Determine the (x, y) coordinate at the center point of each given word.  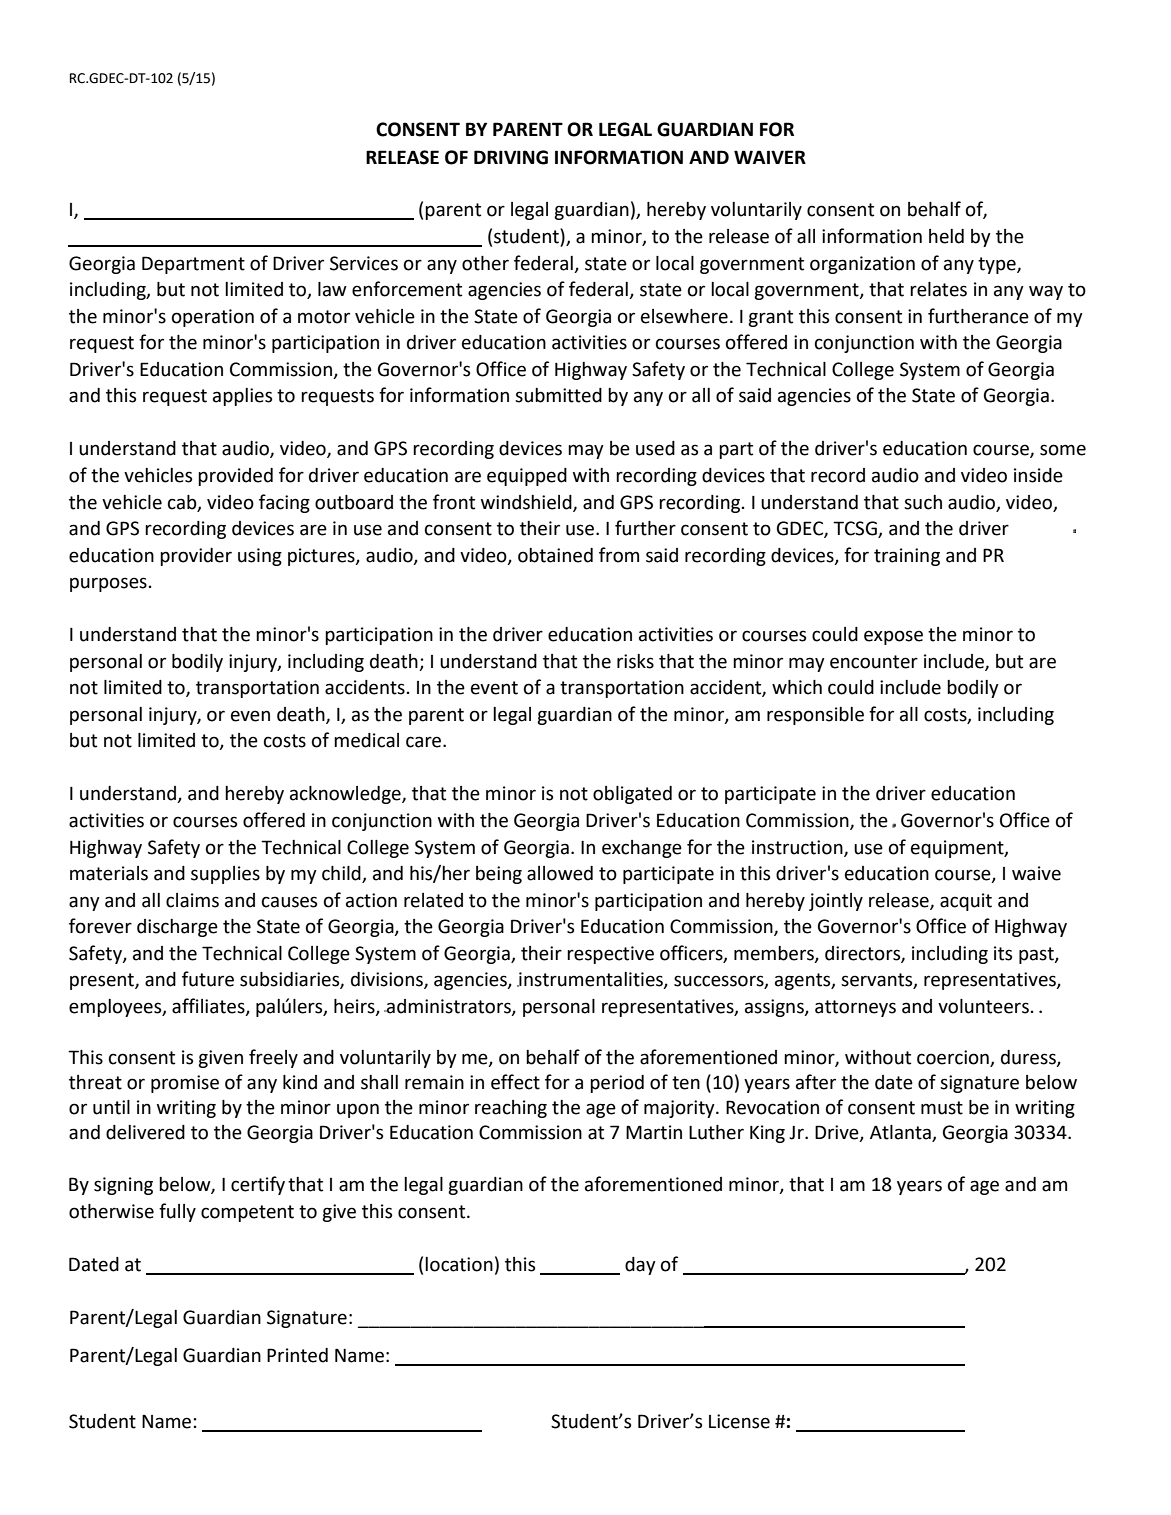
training (907, 557)
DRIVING (511, 157)
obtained (555, 555)
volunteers (983, 1006)
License (739, 1421)
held (946, 236)
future (208, 979)
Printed (297, 1355)
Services (364, 263)
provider (196, 557)
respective (610, 955)
